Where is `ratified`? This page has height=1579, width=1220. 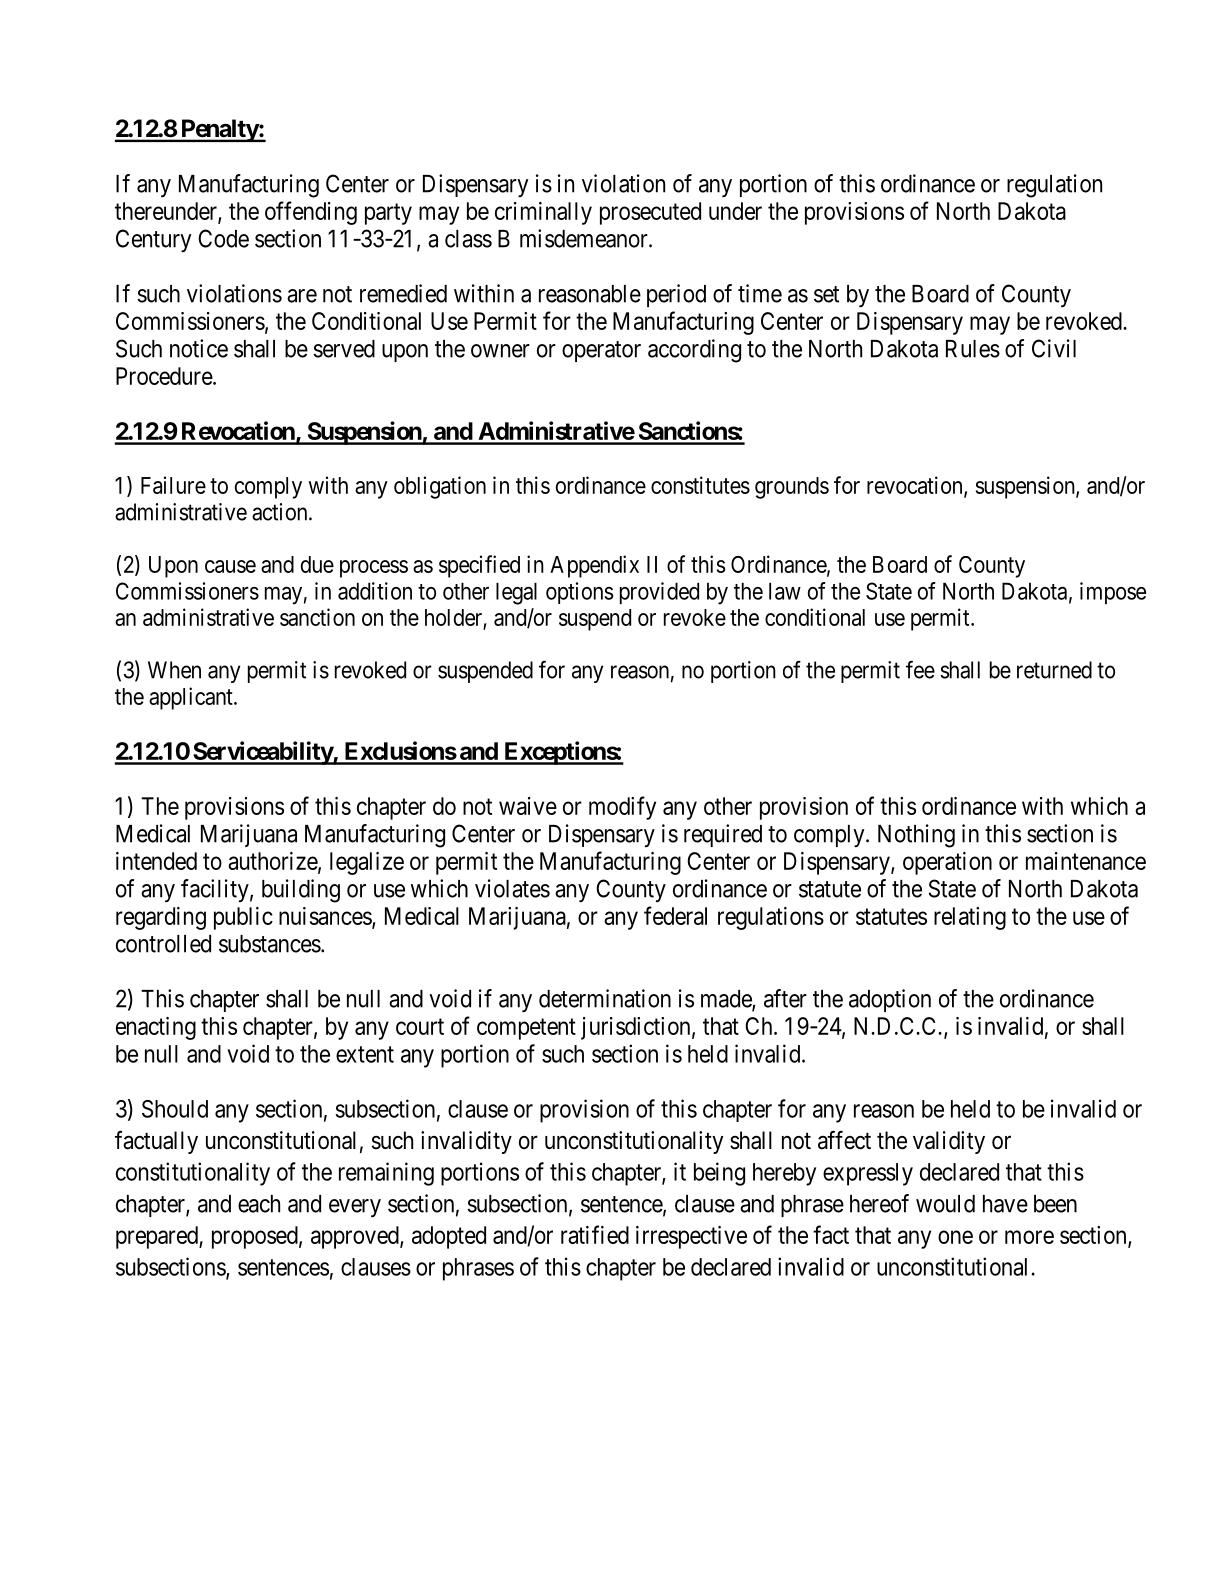
ratified is located at coordinates (595, 1234).
